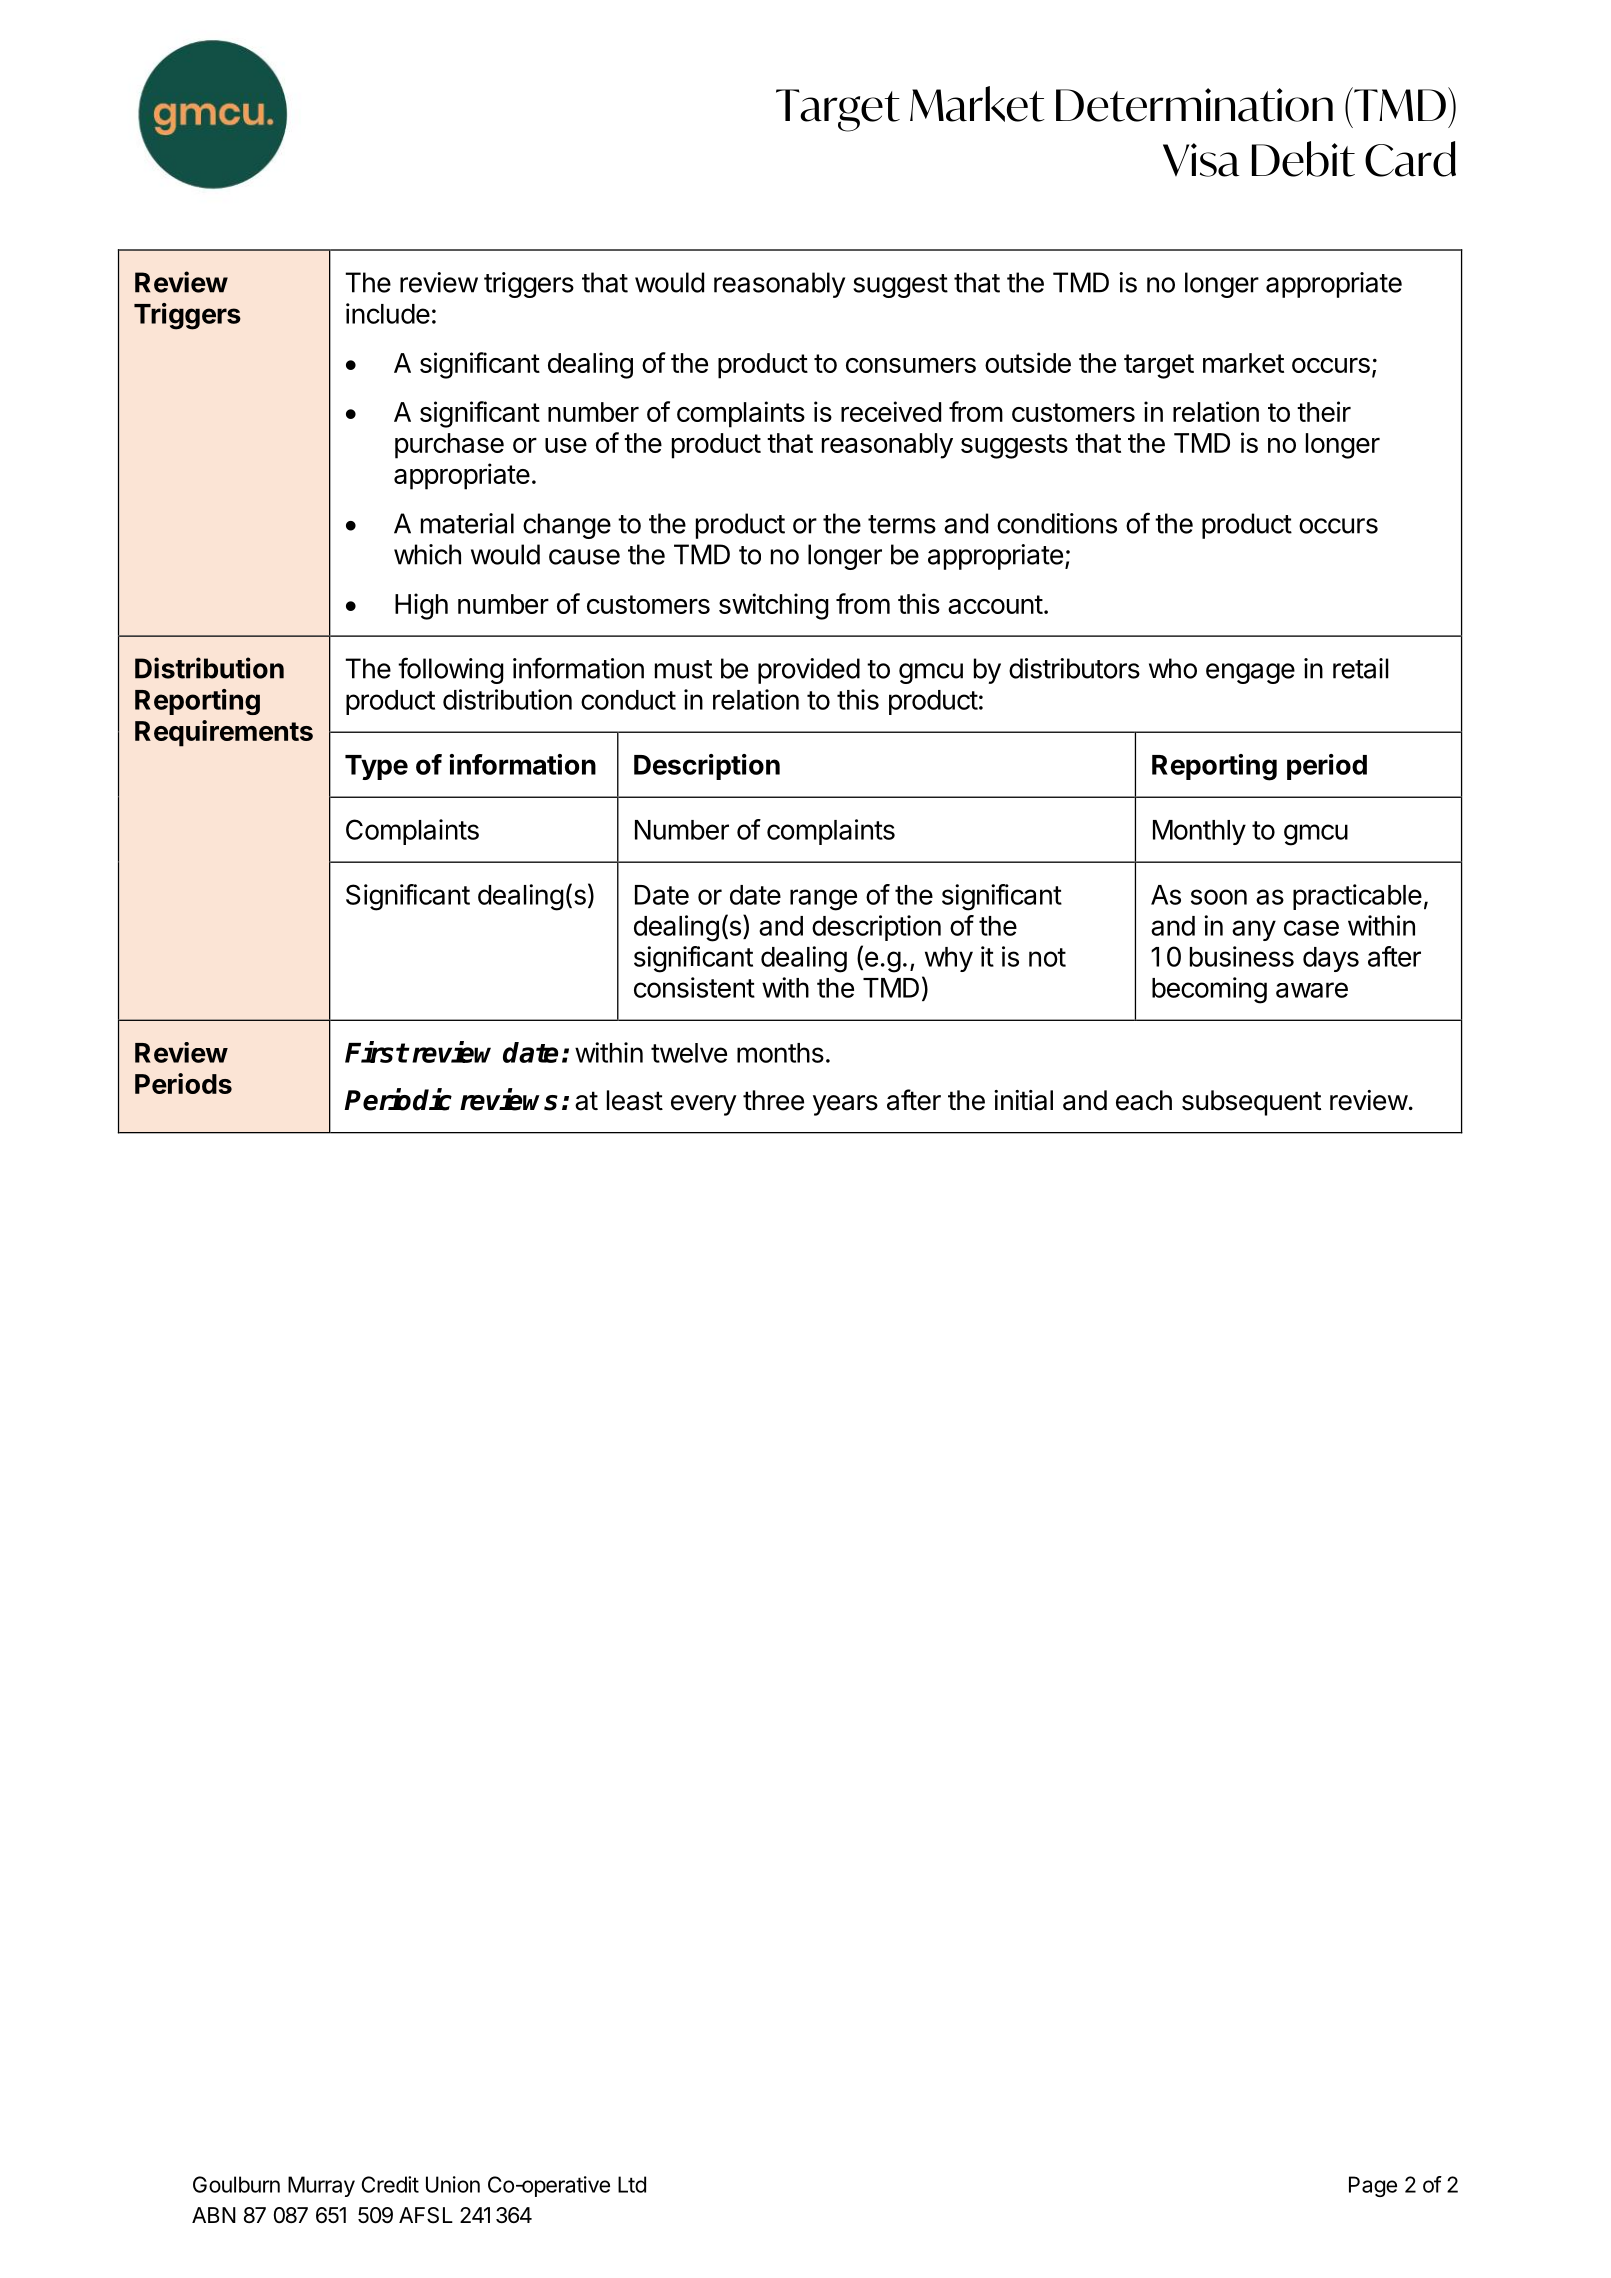 This image has width=1611, height=2278. What do you see at coordinates (635, 1100) in the image?
I see `least` at bounding box center [635, 1100].
